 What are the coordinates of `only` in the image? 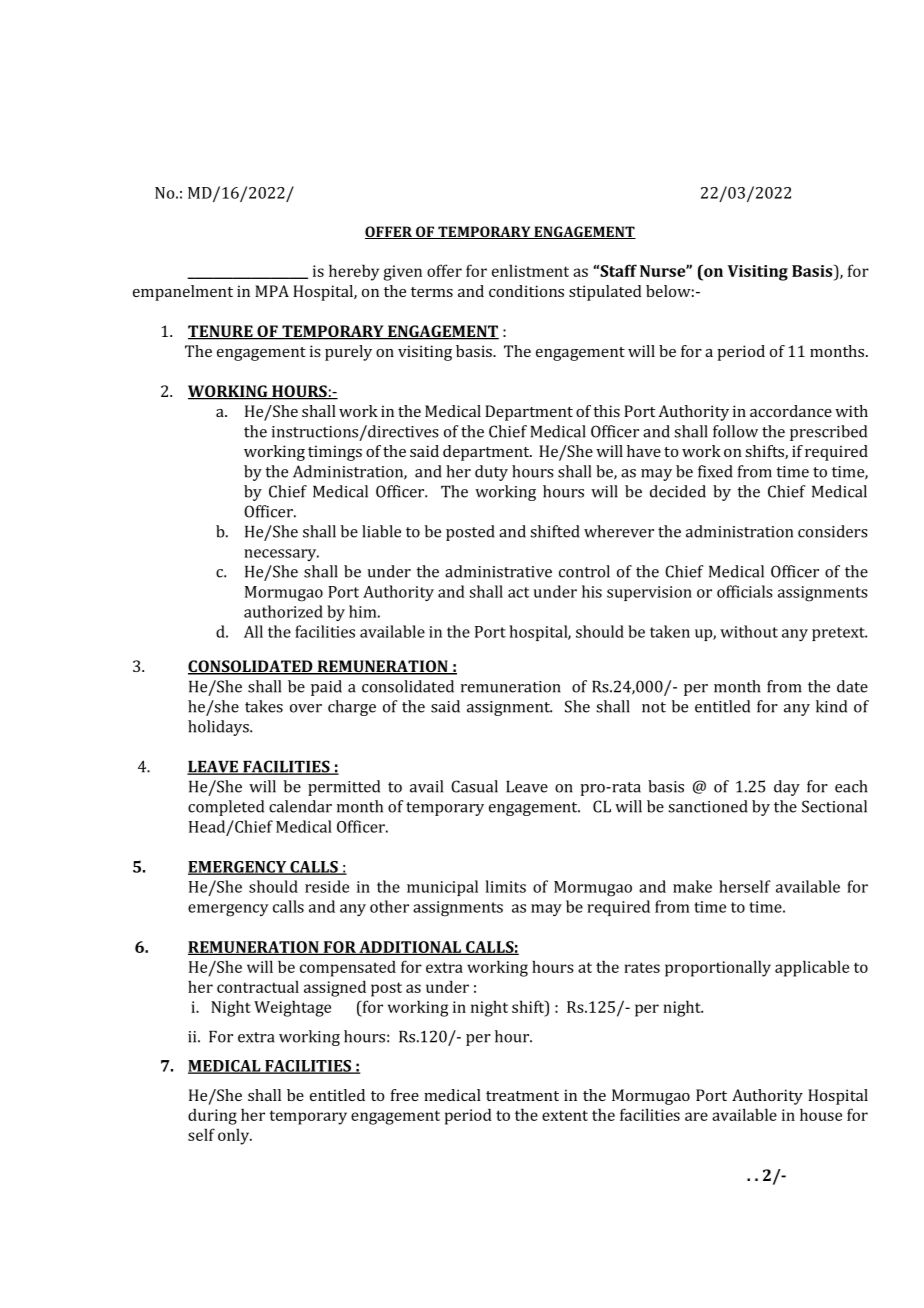 It's located at (235, 1136).
